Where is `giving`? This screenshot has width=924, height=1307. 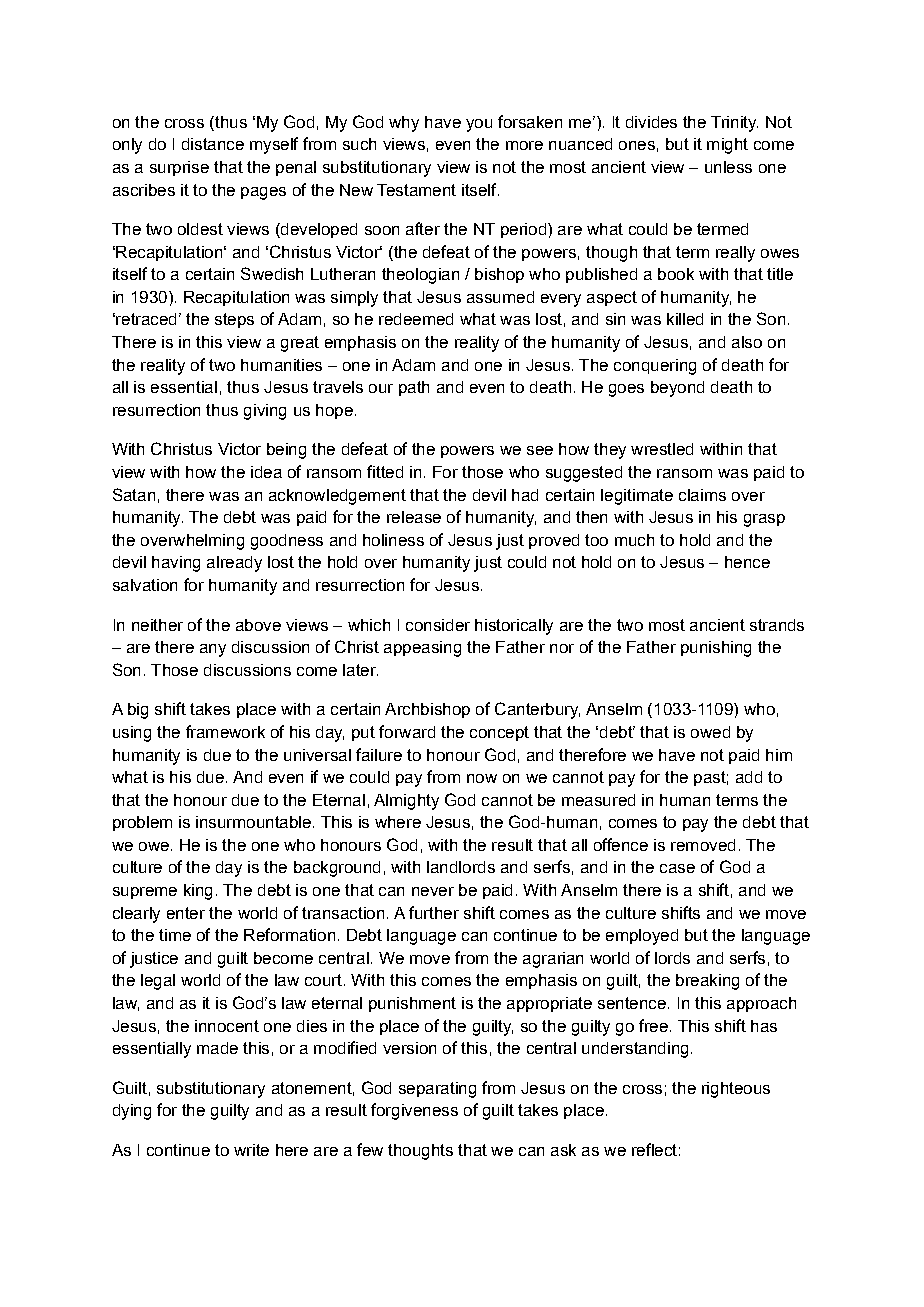
giving is located at coordinates (265, 412).
